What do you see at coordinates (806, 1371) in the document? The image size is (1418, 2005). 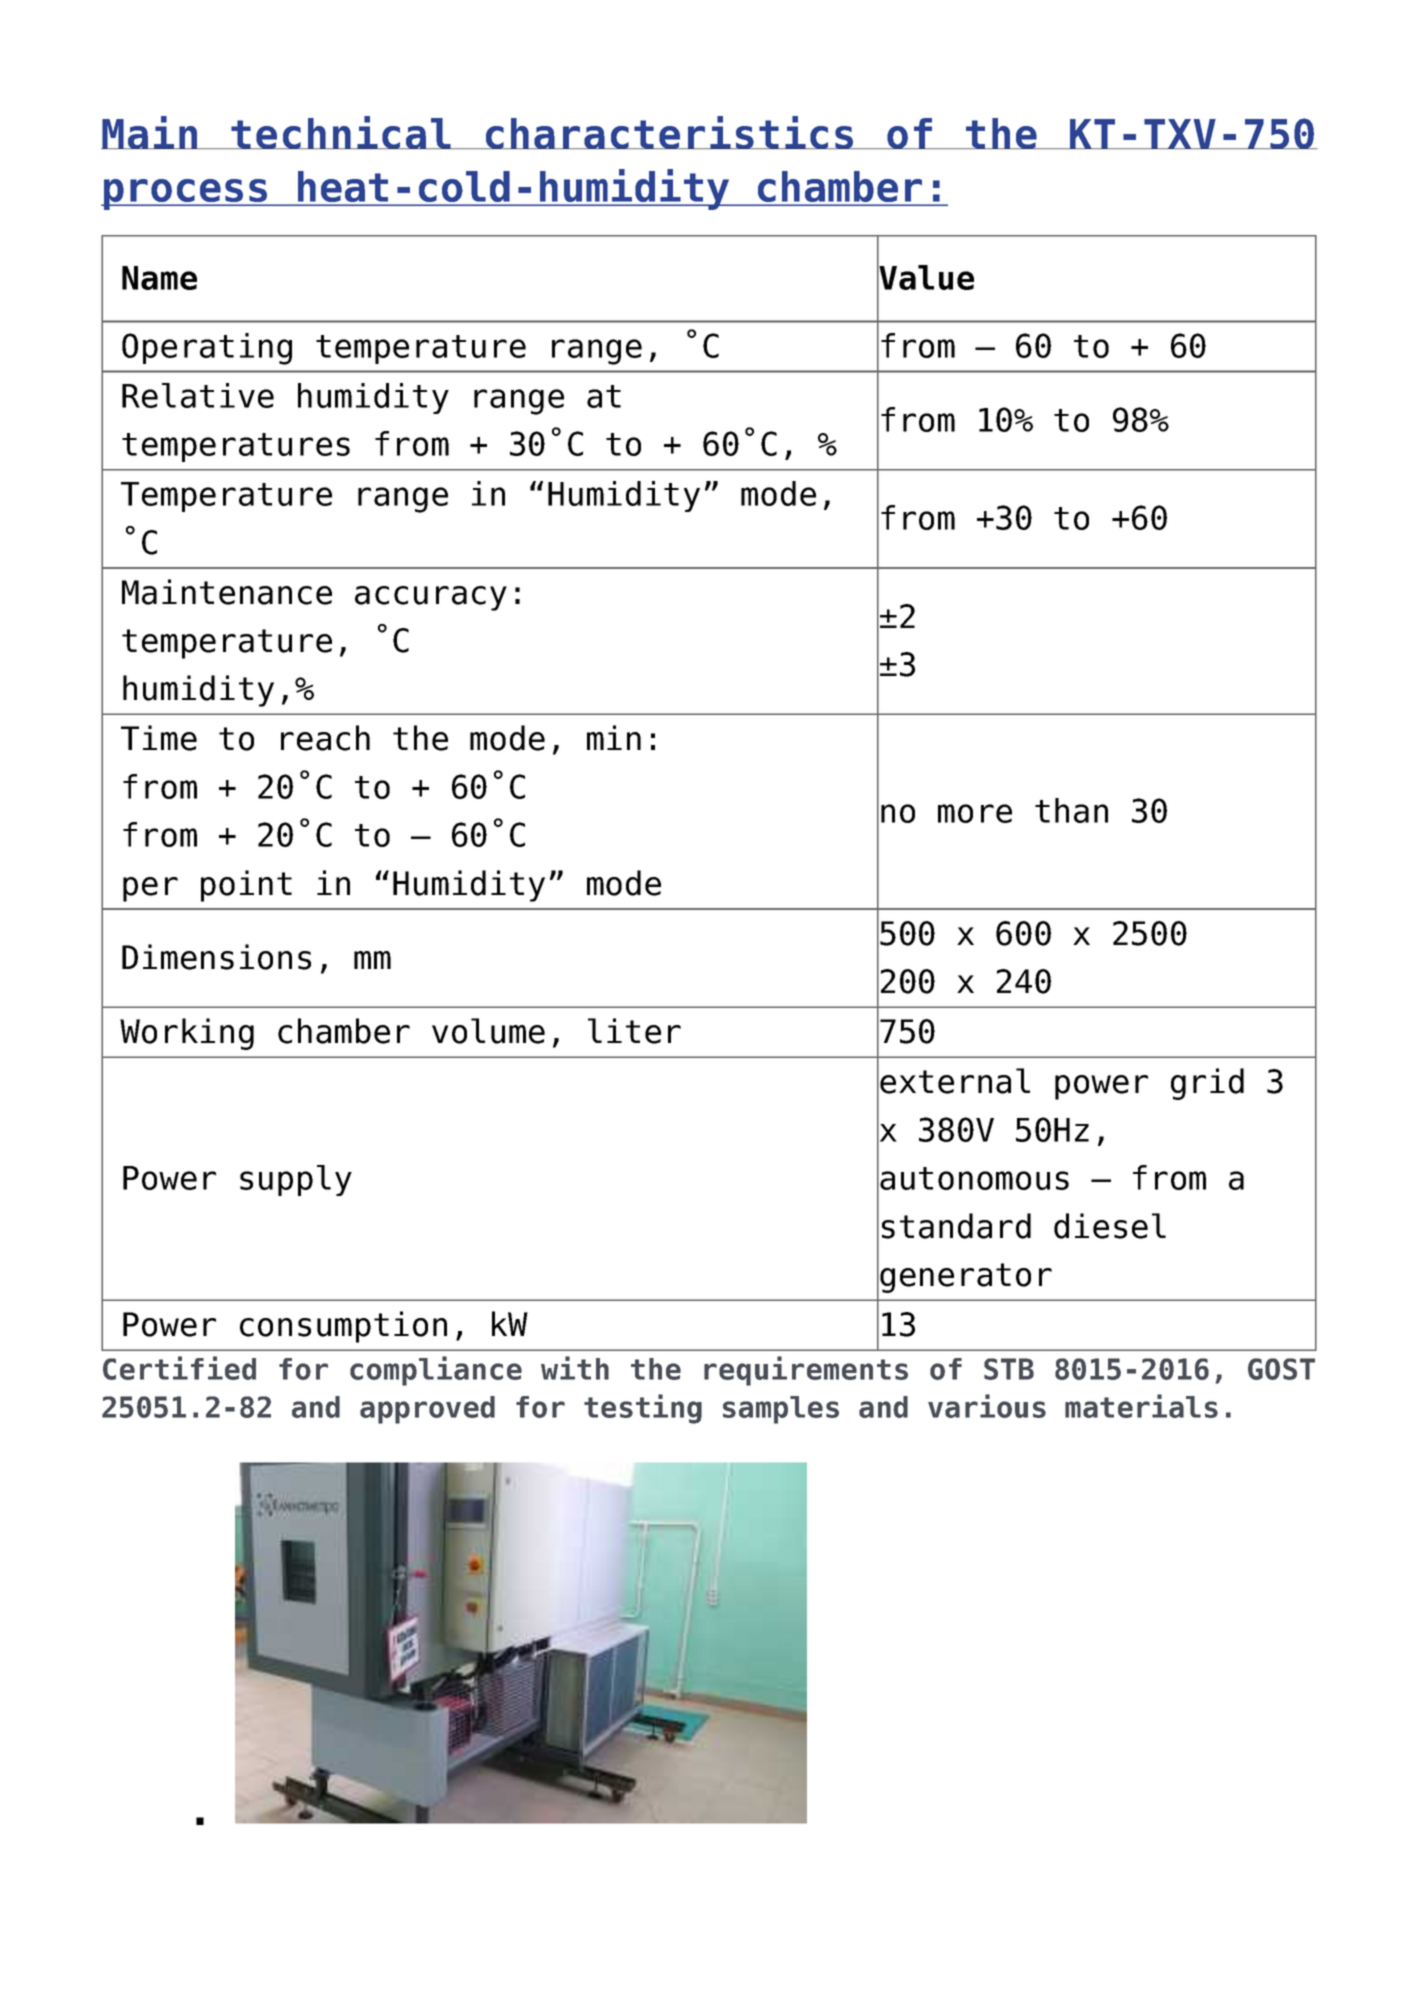 I see `requirements` at bounding box center [806, 1371].
